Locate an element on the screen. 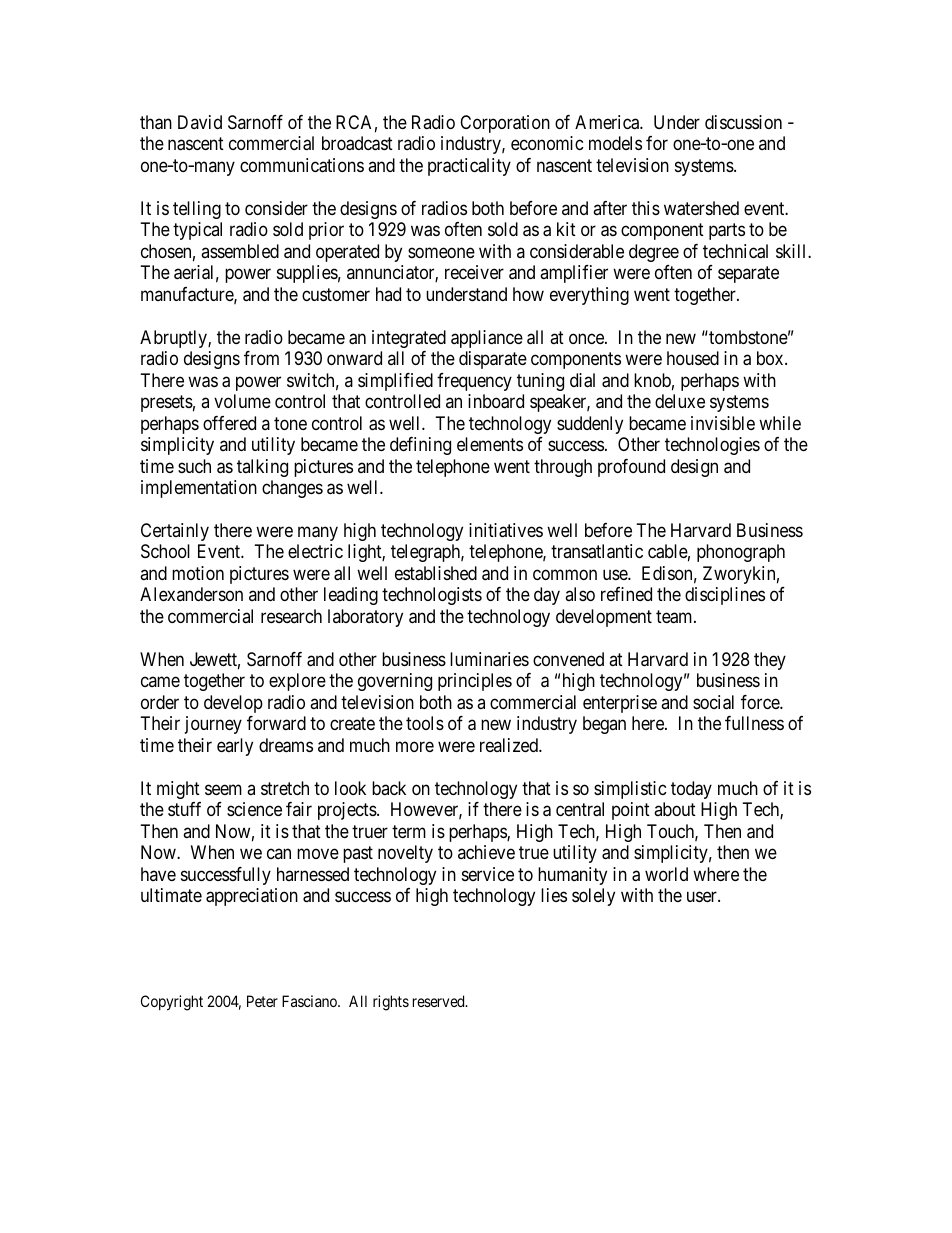 The width and height of the screenshot is (952, 1233). established is located at coordinates (436, 573).
